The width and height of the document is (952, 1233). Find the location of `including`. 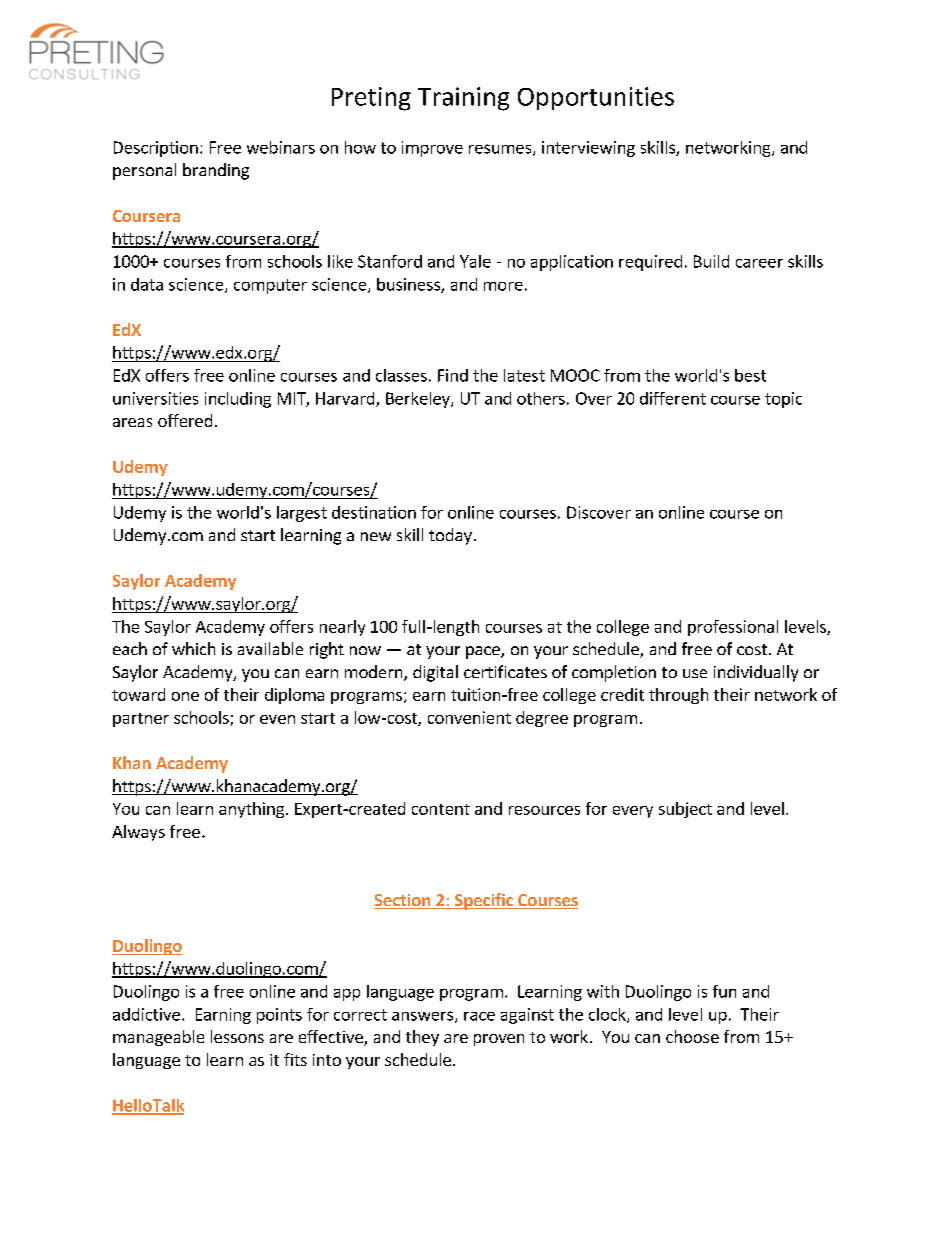

including is located at coordinates (238, 400).
